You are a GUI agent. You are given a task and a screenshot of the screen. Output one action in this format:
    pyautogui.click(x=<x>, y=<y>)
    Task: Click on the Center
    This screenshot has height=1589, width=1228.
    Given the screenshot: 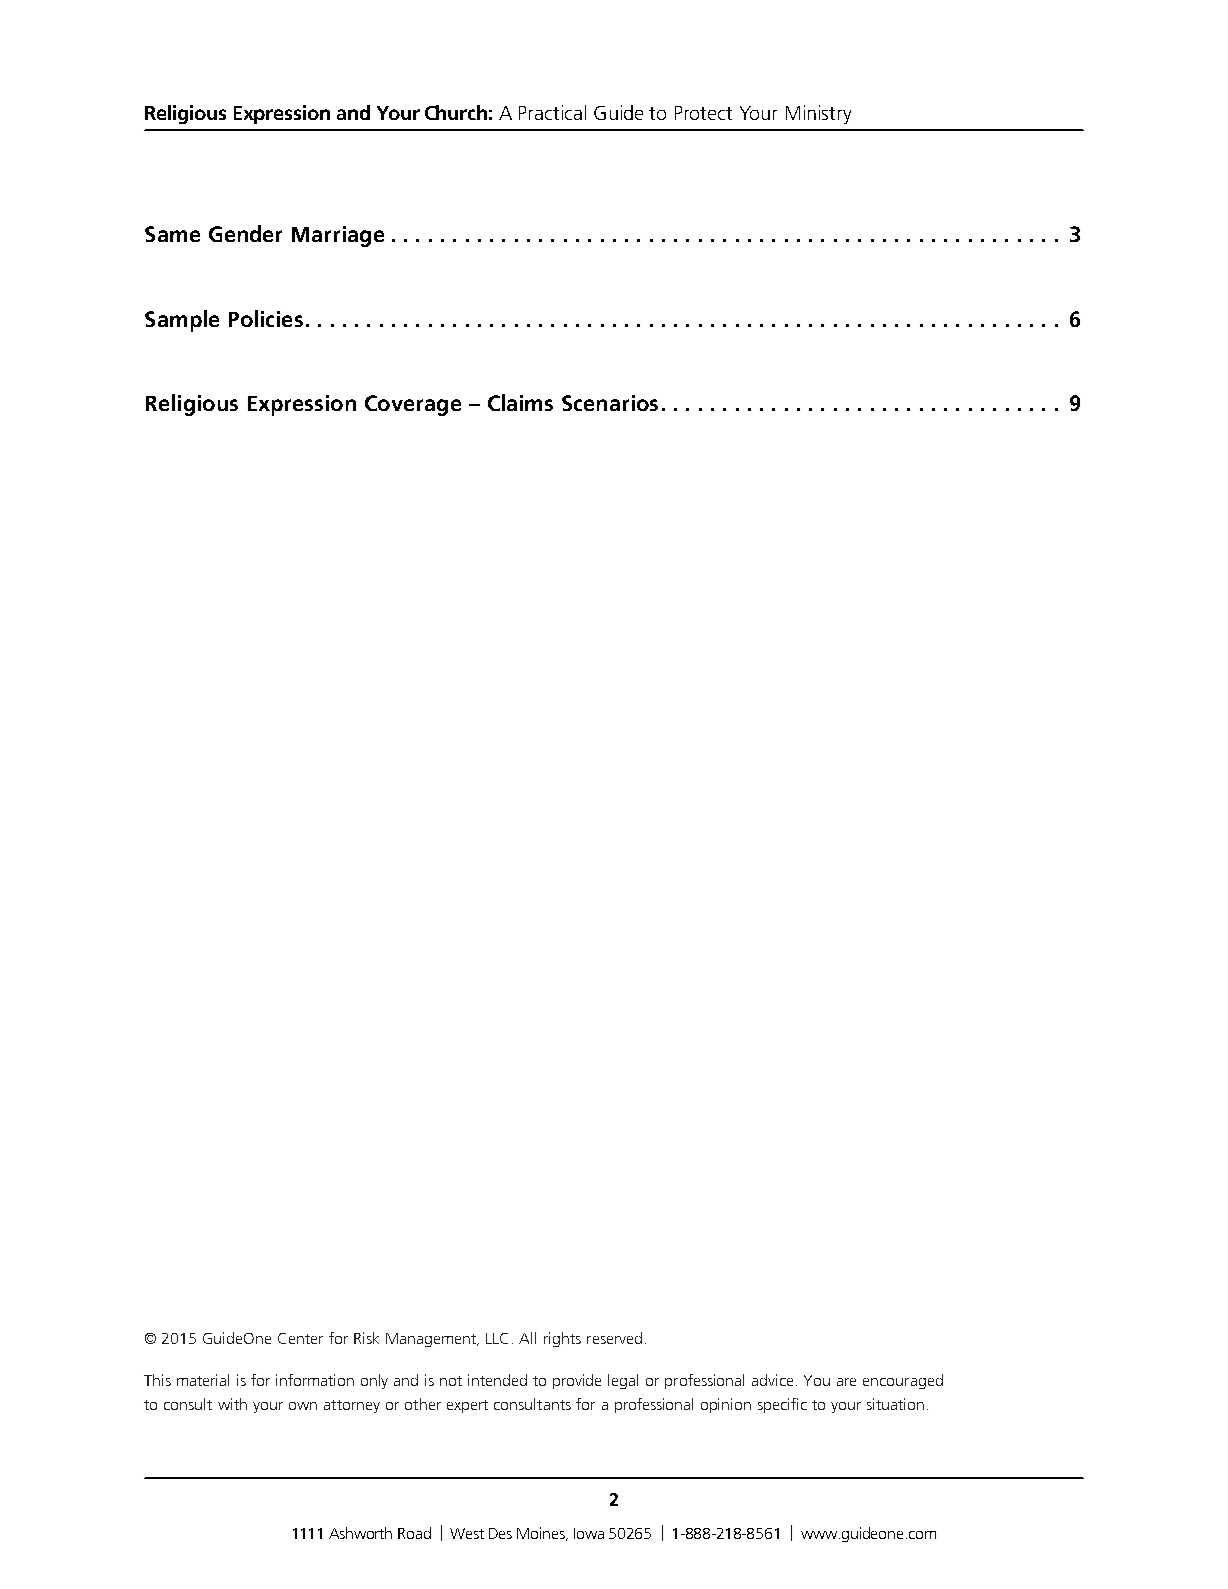 What is the action you would take?
    pyautogui.click(x=300, y=1338)
